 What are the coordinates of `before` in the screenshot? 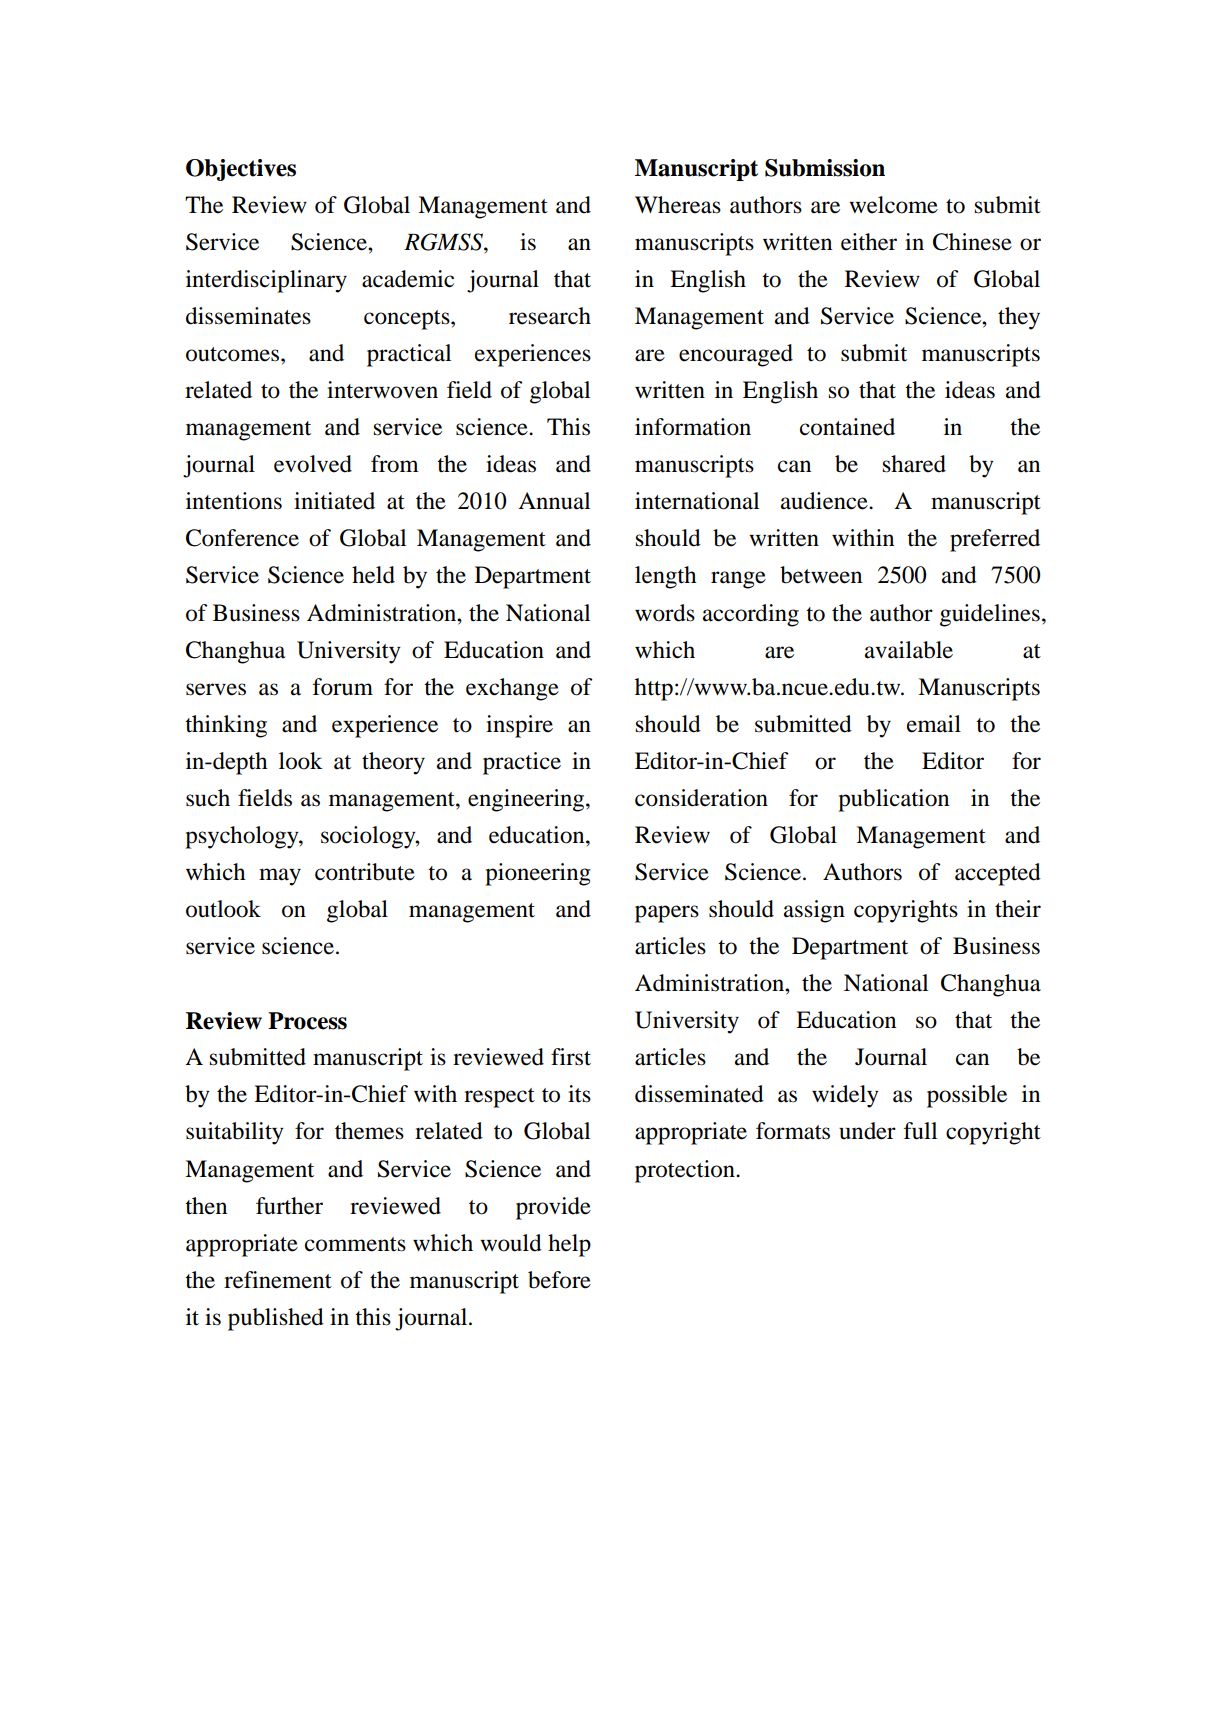 It's located at (559, 1280).
